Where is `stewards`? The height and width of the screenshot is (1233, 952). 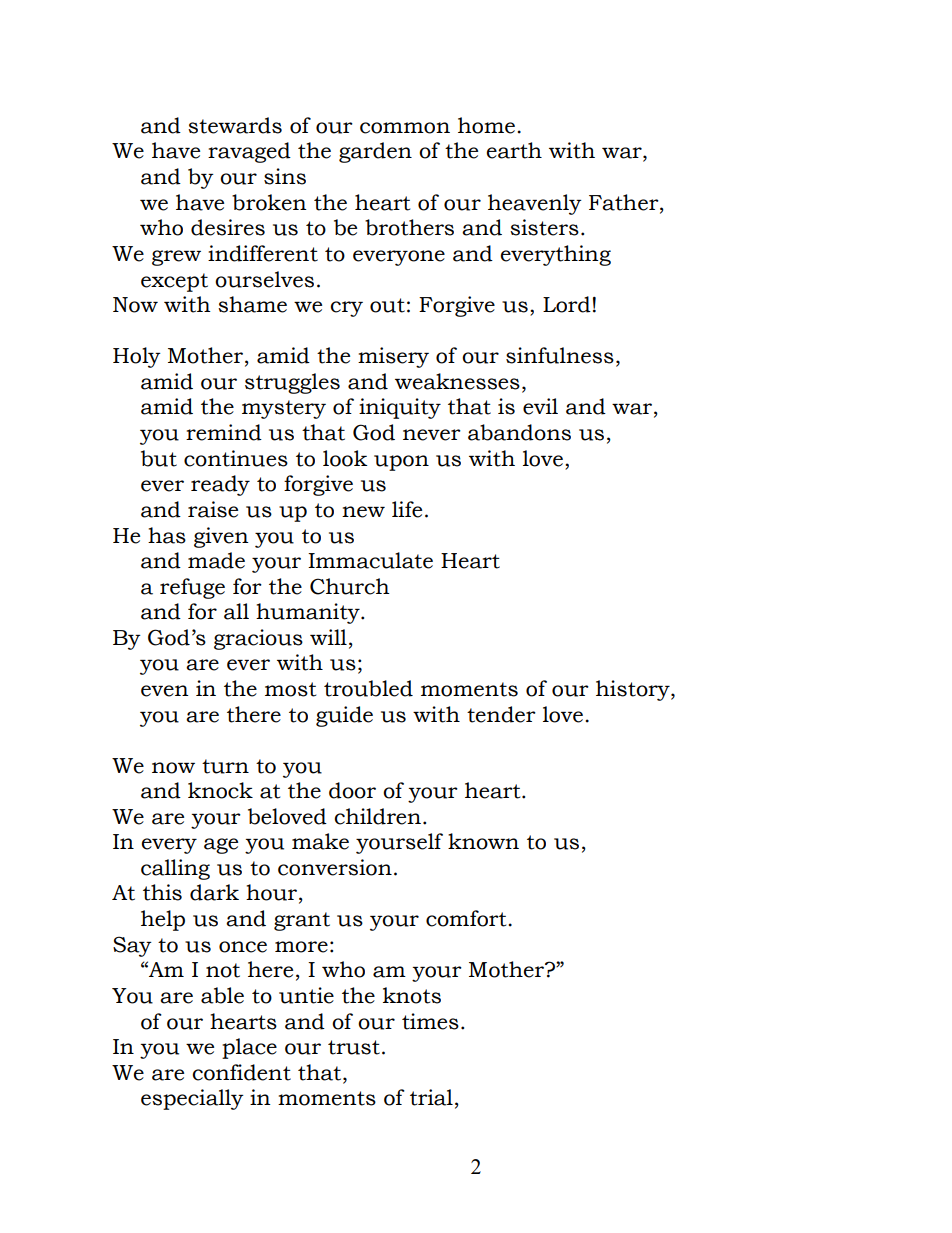
stewards is located at coordinates (235, 125).
